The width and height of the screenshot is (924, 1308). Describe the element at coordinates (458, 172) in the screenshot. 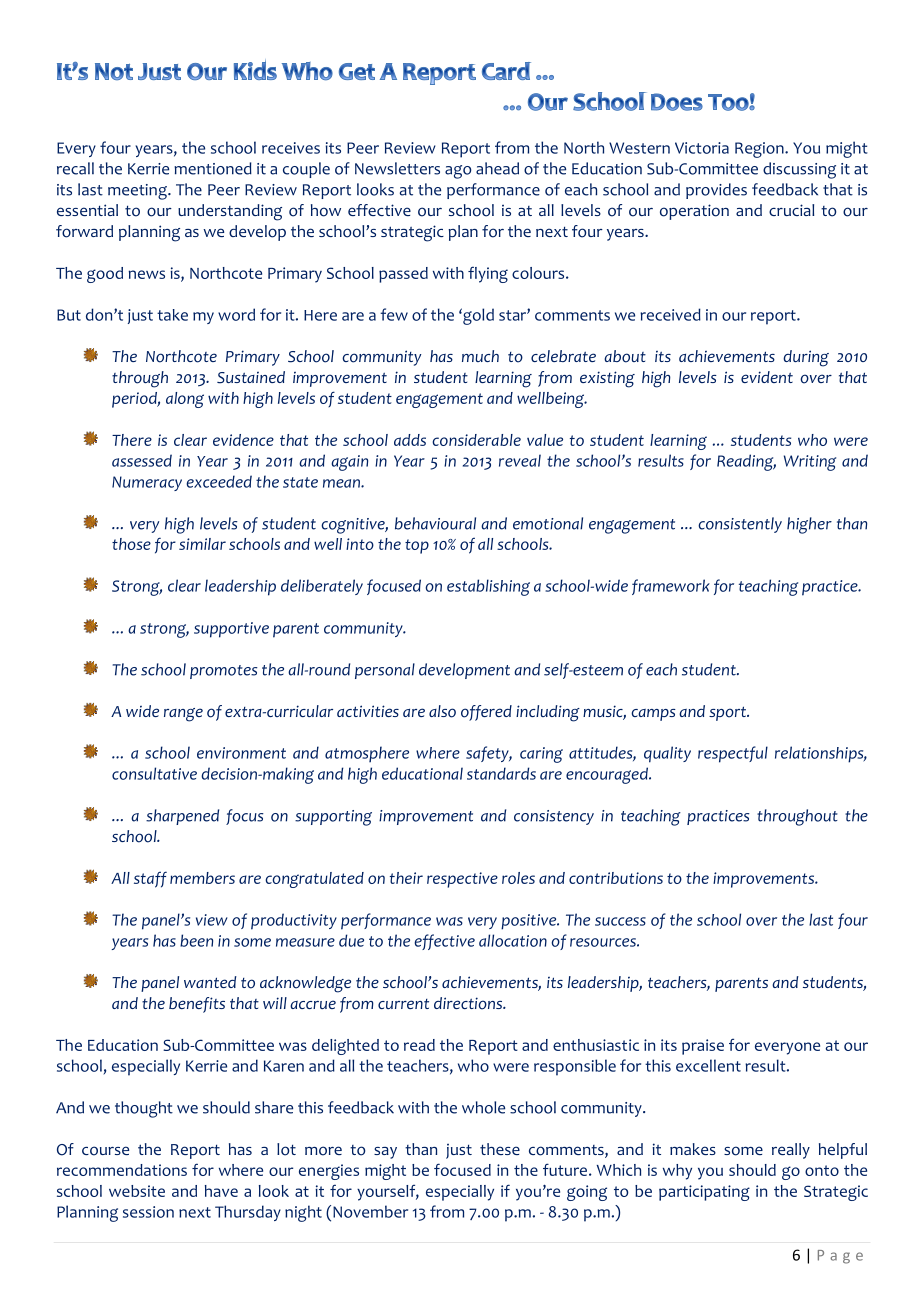

I see `ago` at that location.
